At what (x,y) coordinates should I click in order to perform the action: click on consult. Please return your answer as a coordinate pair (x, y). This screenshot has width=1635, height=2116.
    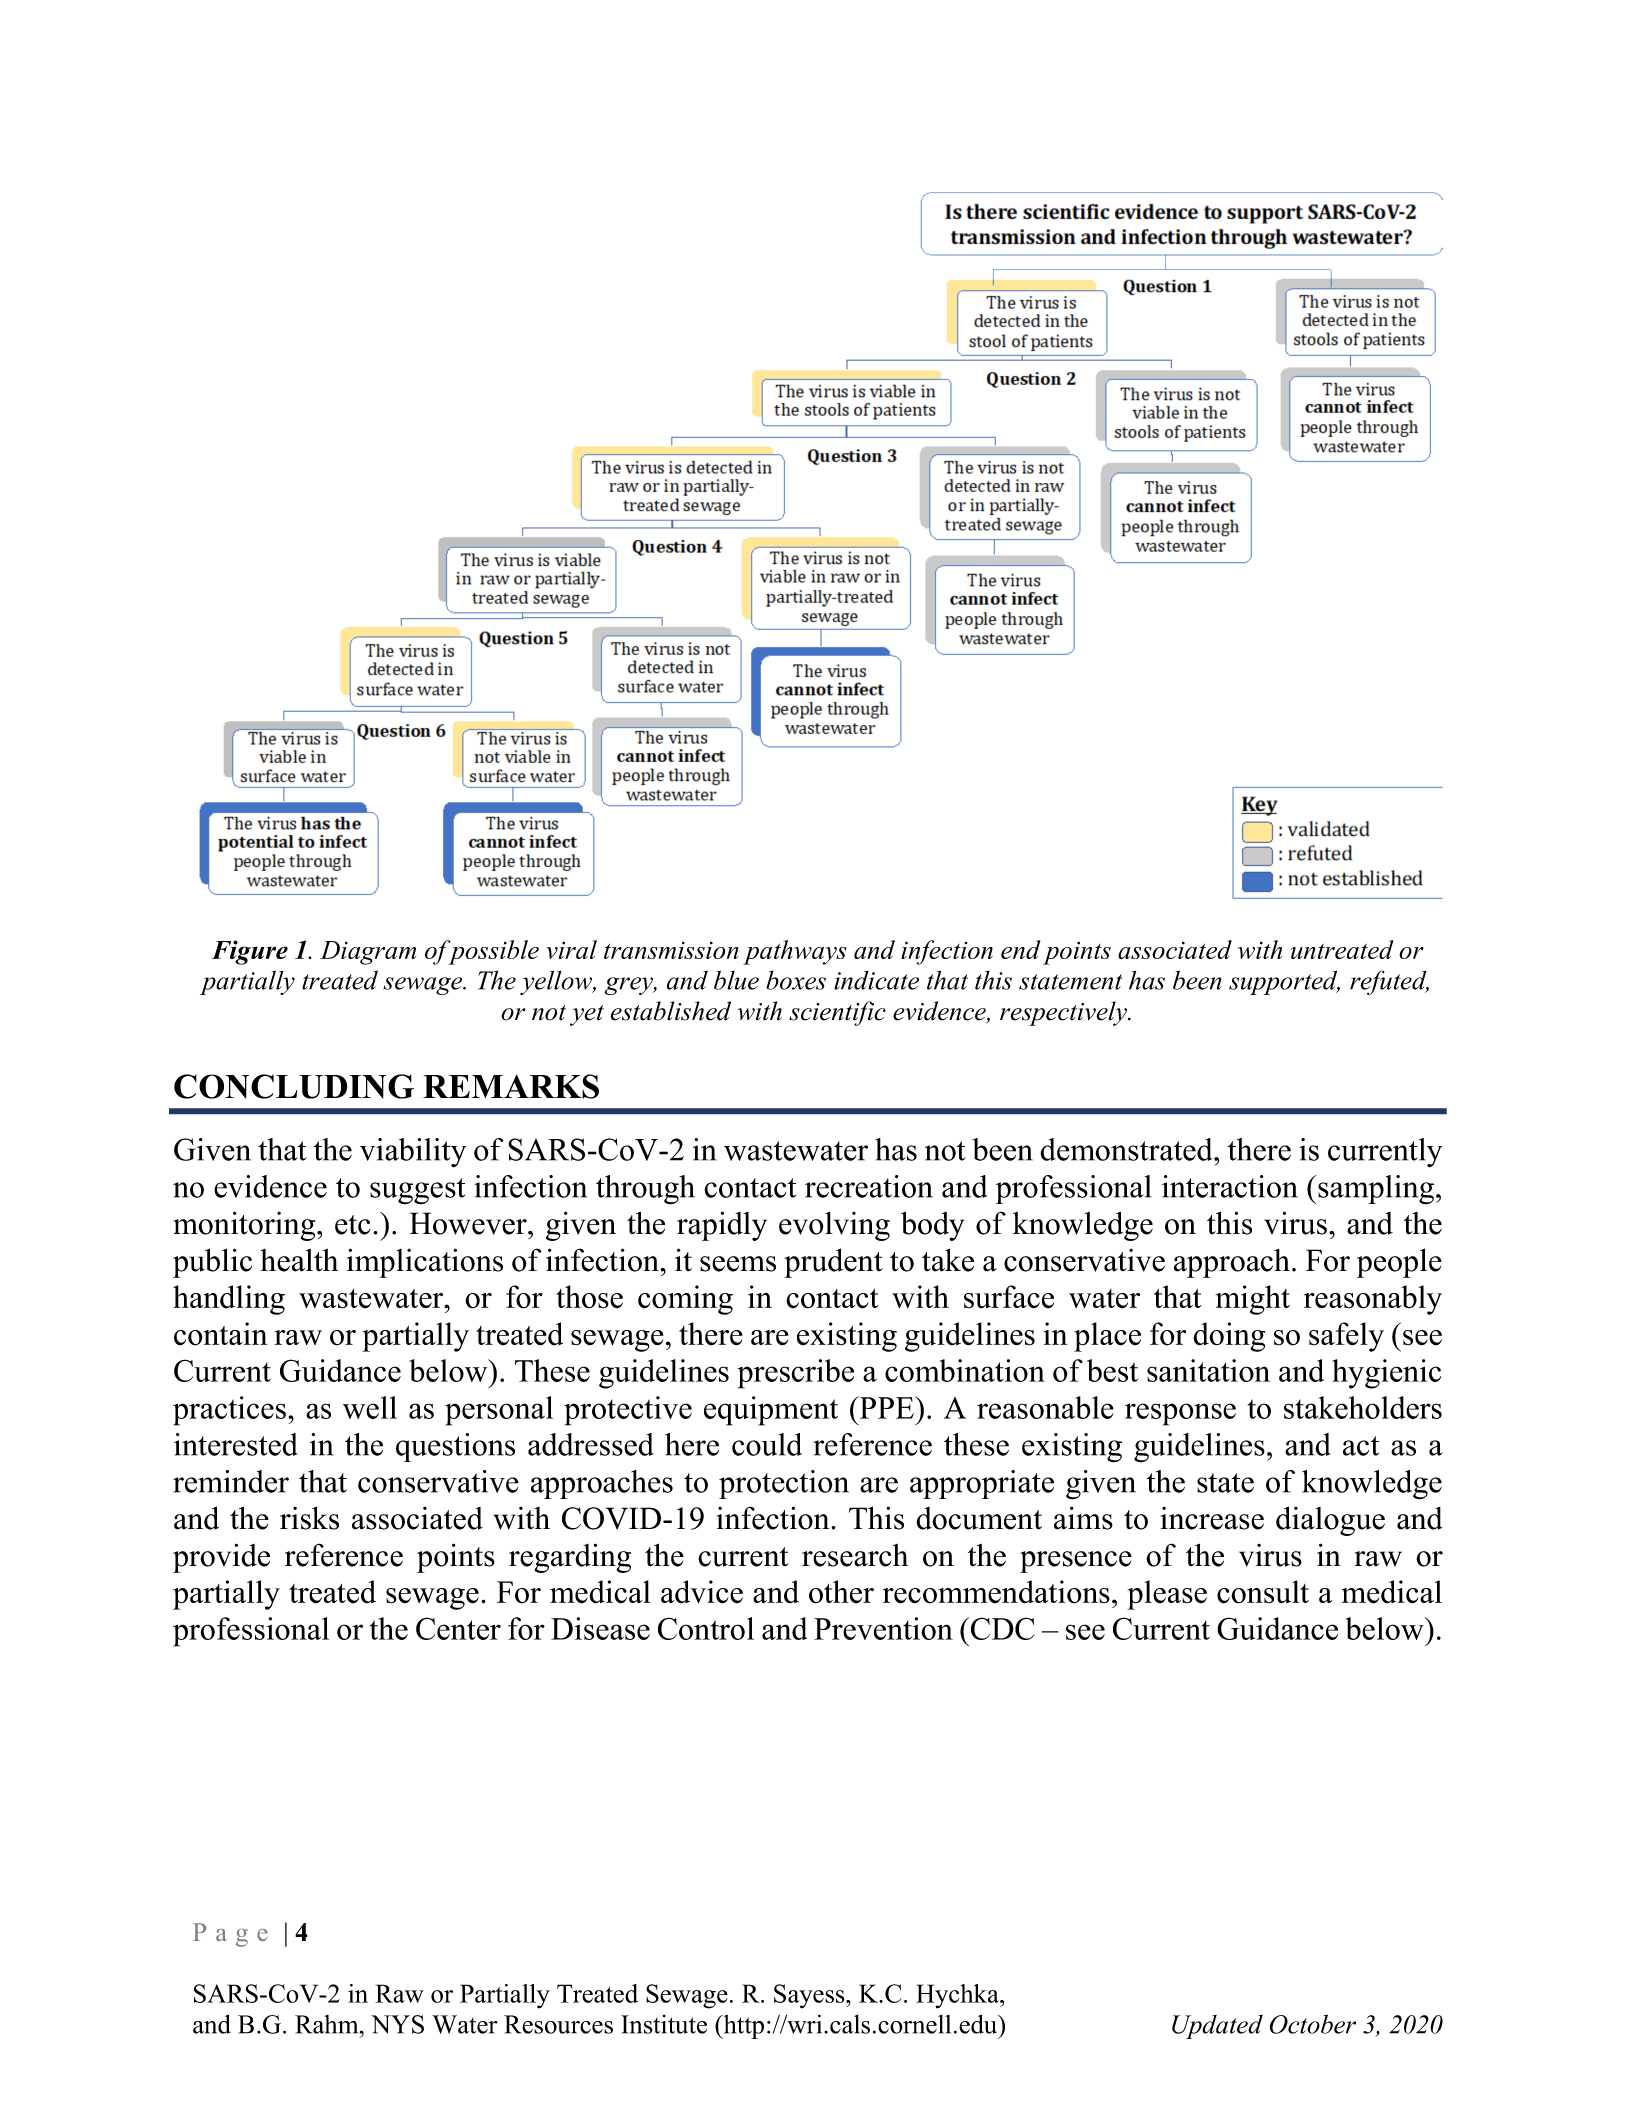
    Looking at the image, I should click on (1263, 1592).
